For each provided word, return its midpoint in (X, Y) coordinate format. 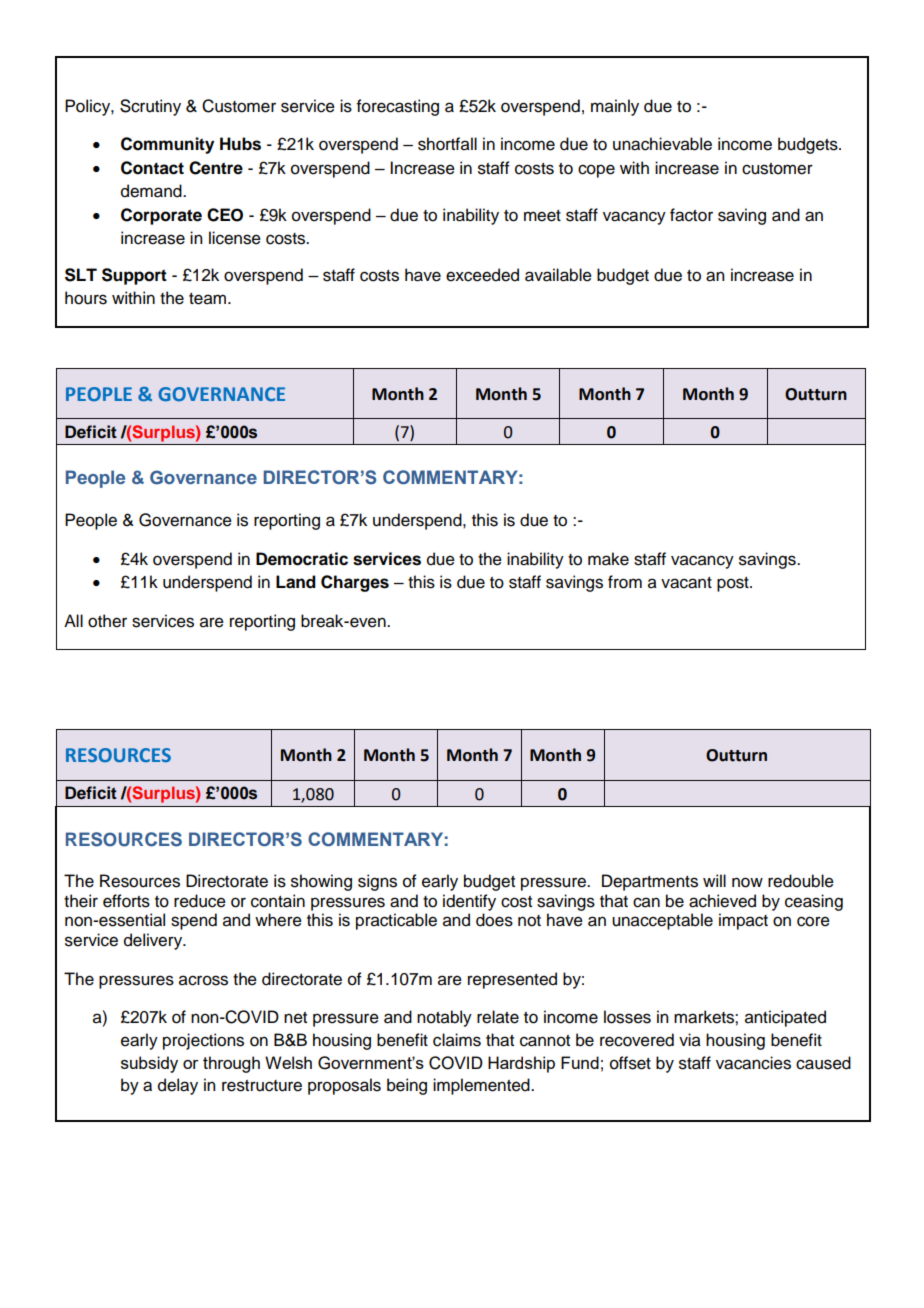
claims (457, 1040)
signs (377, 882)
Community (167, 145)
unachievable (662, 144)
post (734, 584)
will (714, 880)
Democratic (302, 559)
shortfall (447, 144)
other (107, 621)
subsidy (149, 1064)
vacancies (753, 1063)
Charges (355, 583)
